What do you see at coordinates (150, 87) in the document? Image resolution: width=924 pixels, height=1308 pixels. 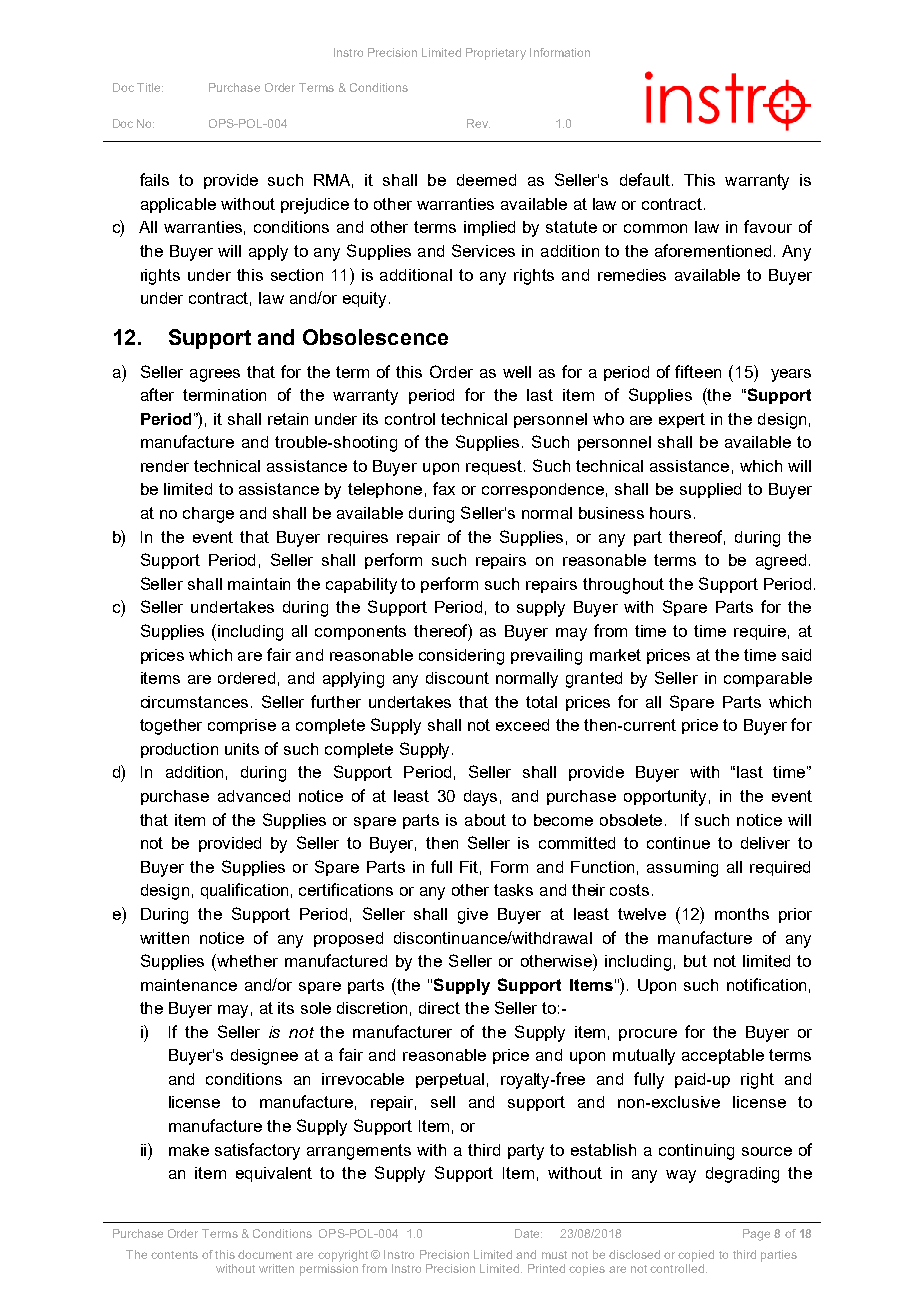 I see `Title` at bounding box center [150, 87].
